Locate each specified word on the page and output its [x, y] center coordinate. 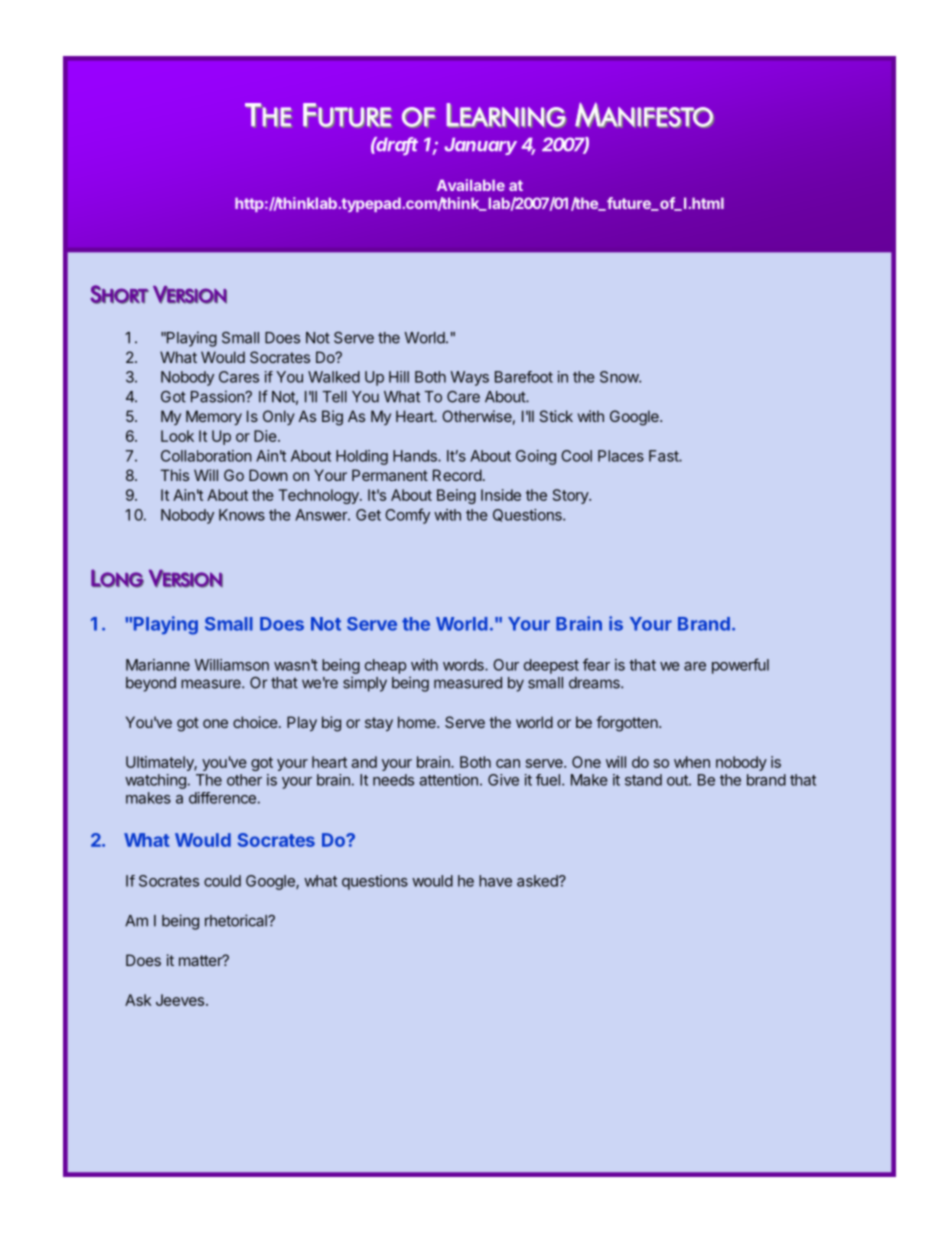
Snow [620, 377]
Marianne [158, 665]
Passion [218, 396]
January [481, 146]
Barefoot [524, 377]
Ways [470, 378]
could [222, 881]
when [692, 762]
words [464, 665]
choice [255, 722]
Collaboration [206, 456]
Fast [664, 456]
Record [457, 475]
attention [448, 780]
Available [471, 185]
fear [596, 664]
